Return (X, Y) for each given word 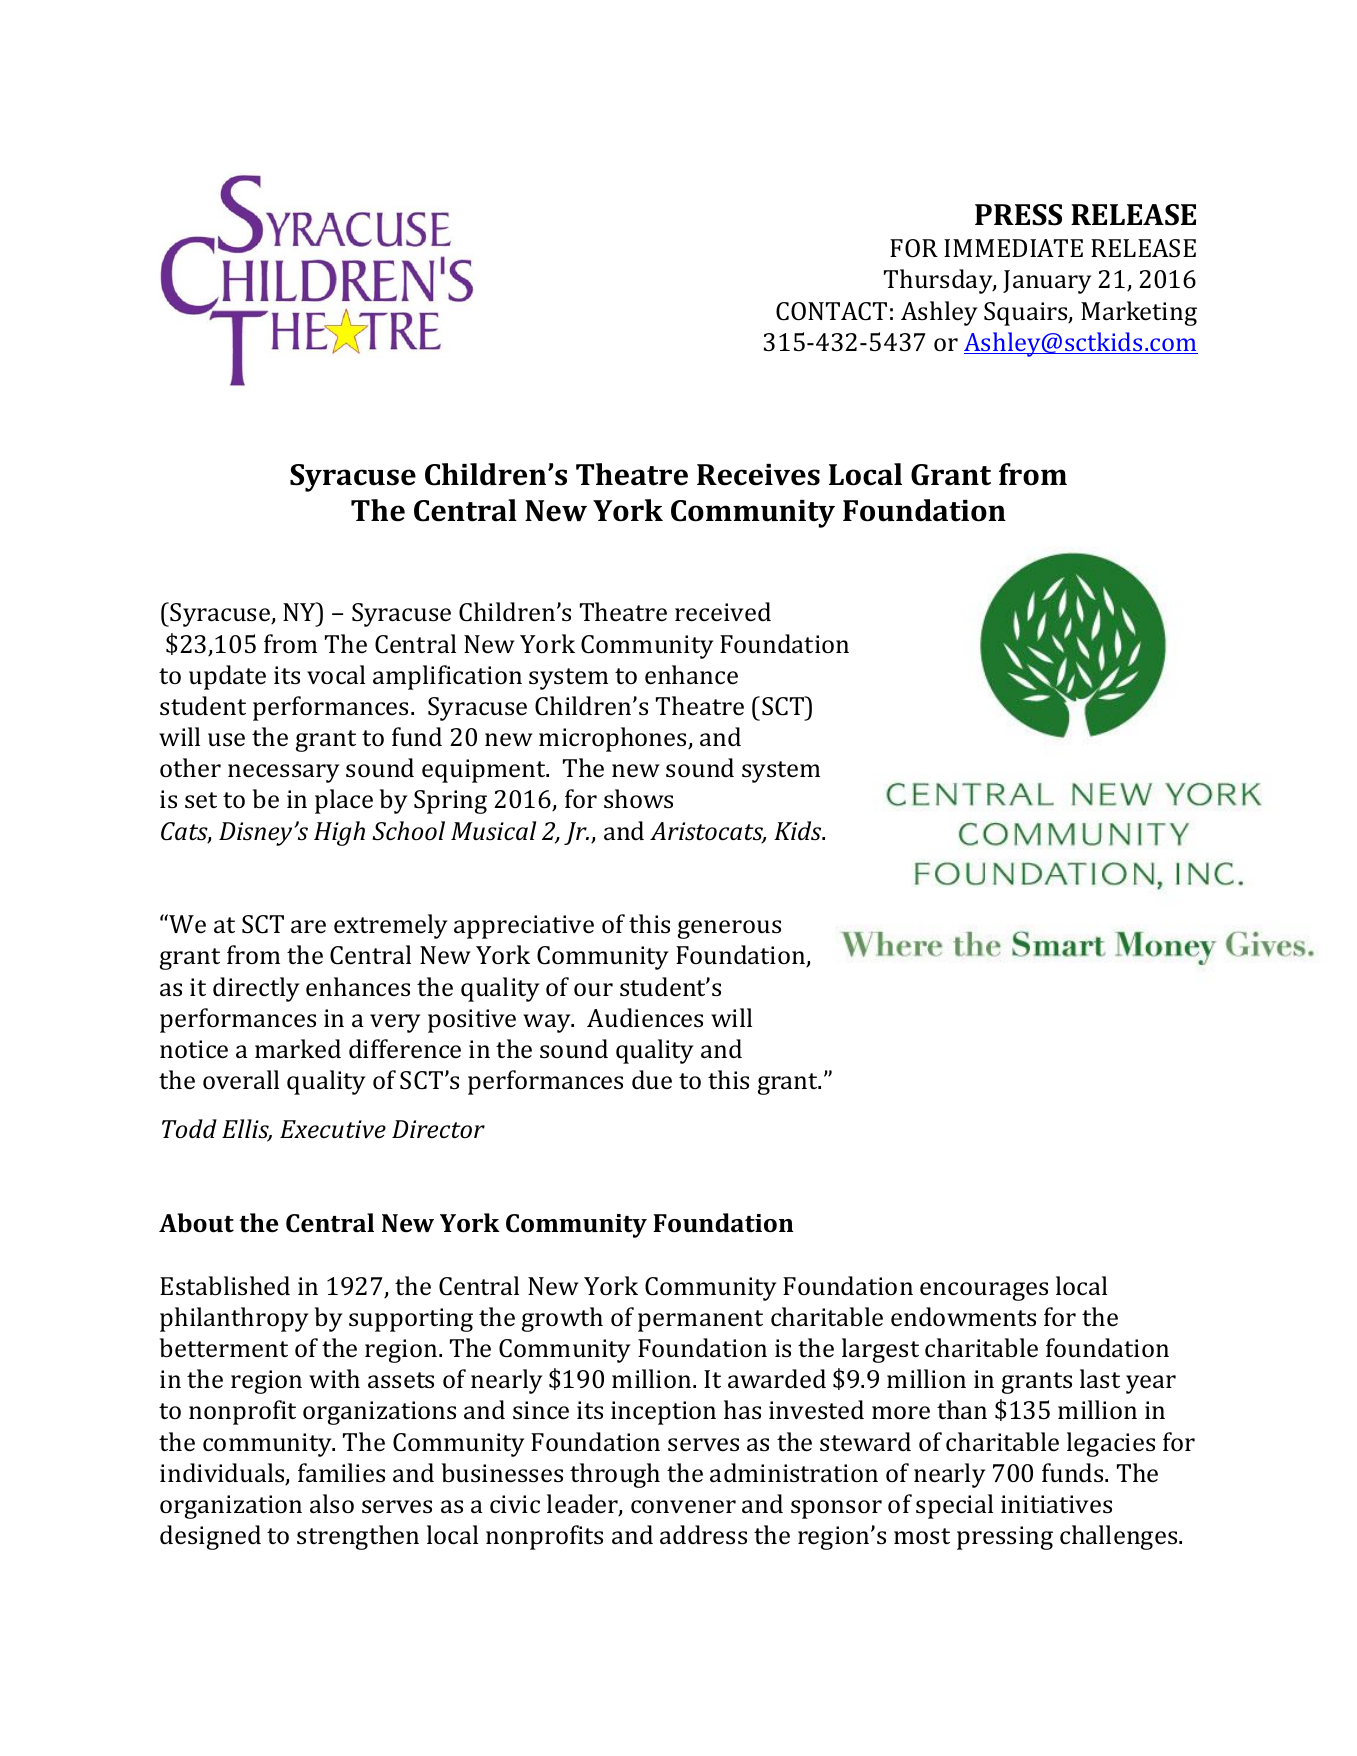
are (308, 927)
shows (638, 799)
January (1047, 282)
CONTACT (831, 311)
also (332, 1504)
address (703, 1535)
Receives (758, 475)
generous (729, 929)
